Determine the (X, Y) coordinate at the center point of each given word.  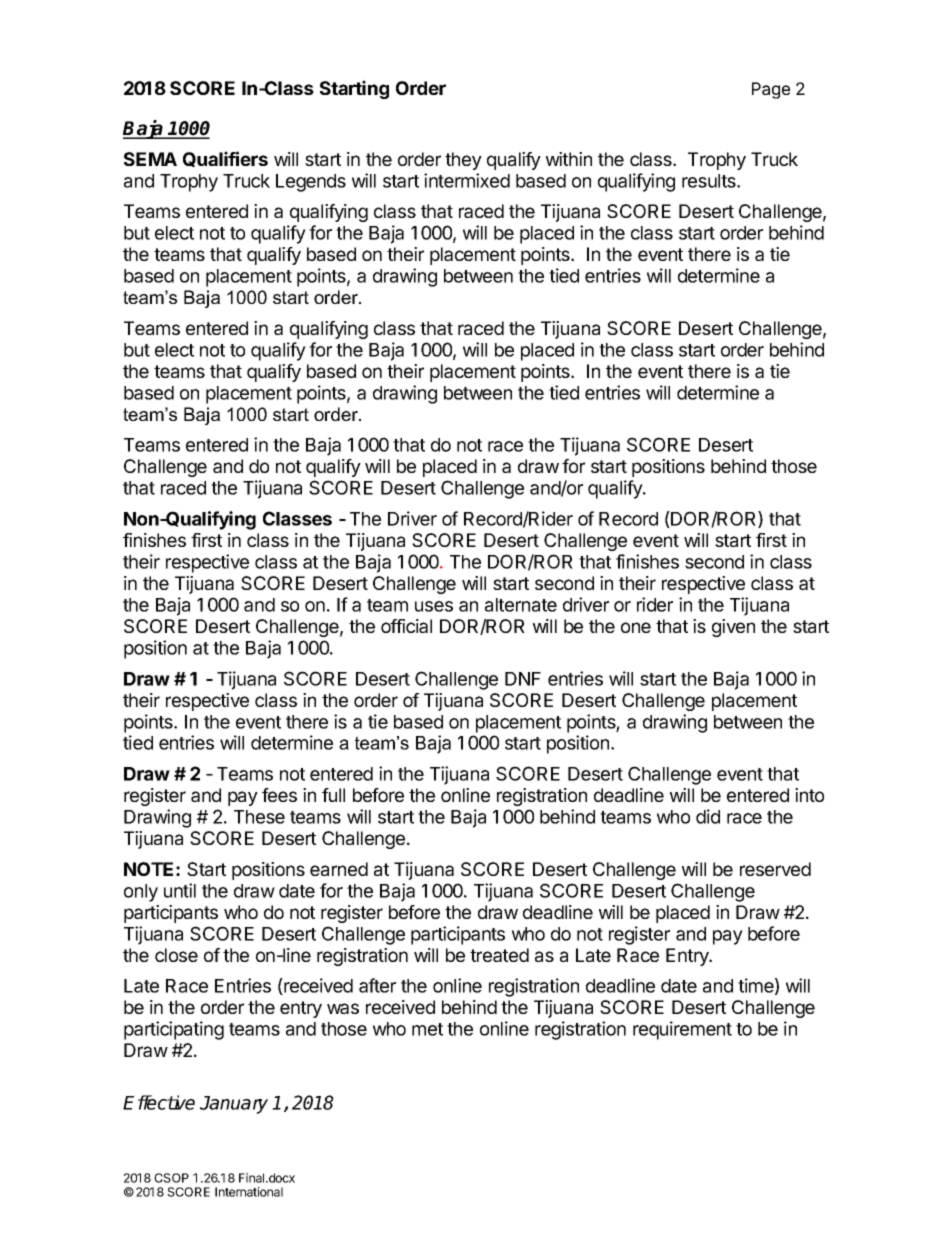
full (333, 795)
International (249, 1192)
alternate (521, 605)
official (406, 626)
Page (771, 90)
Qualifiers (225, 159)
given (733, 628)
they (463, 161)
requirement (682, 1030)
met (427, 1029)
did (708, 816)
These (259, 817)
